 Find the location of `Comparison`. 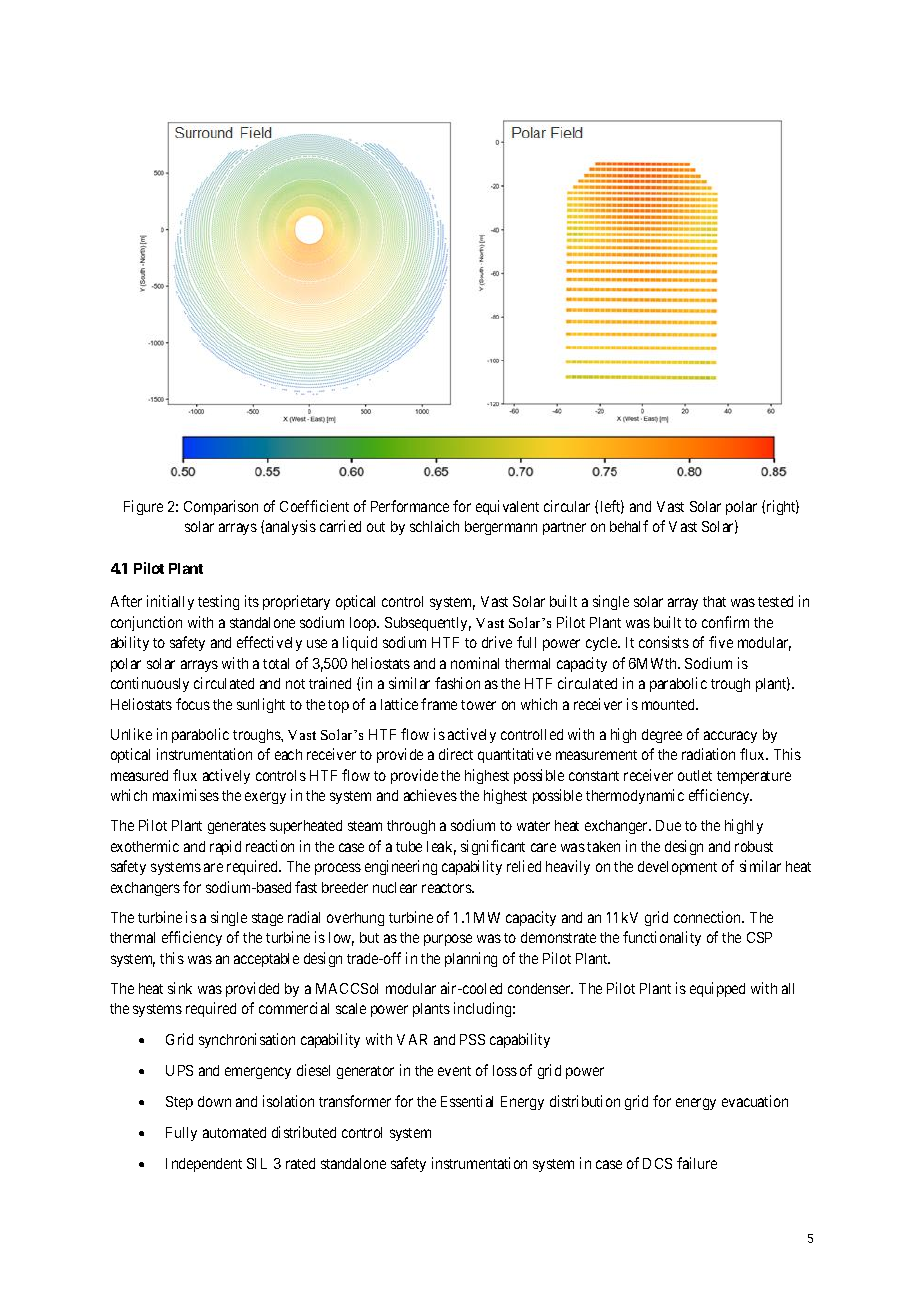

Comparison is located at coordinates (221, 507).
